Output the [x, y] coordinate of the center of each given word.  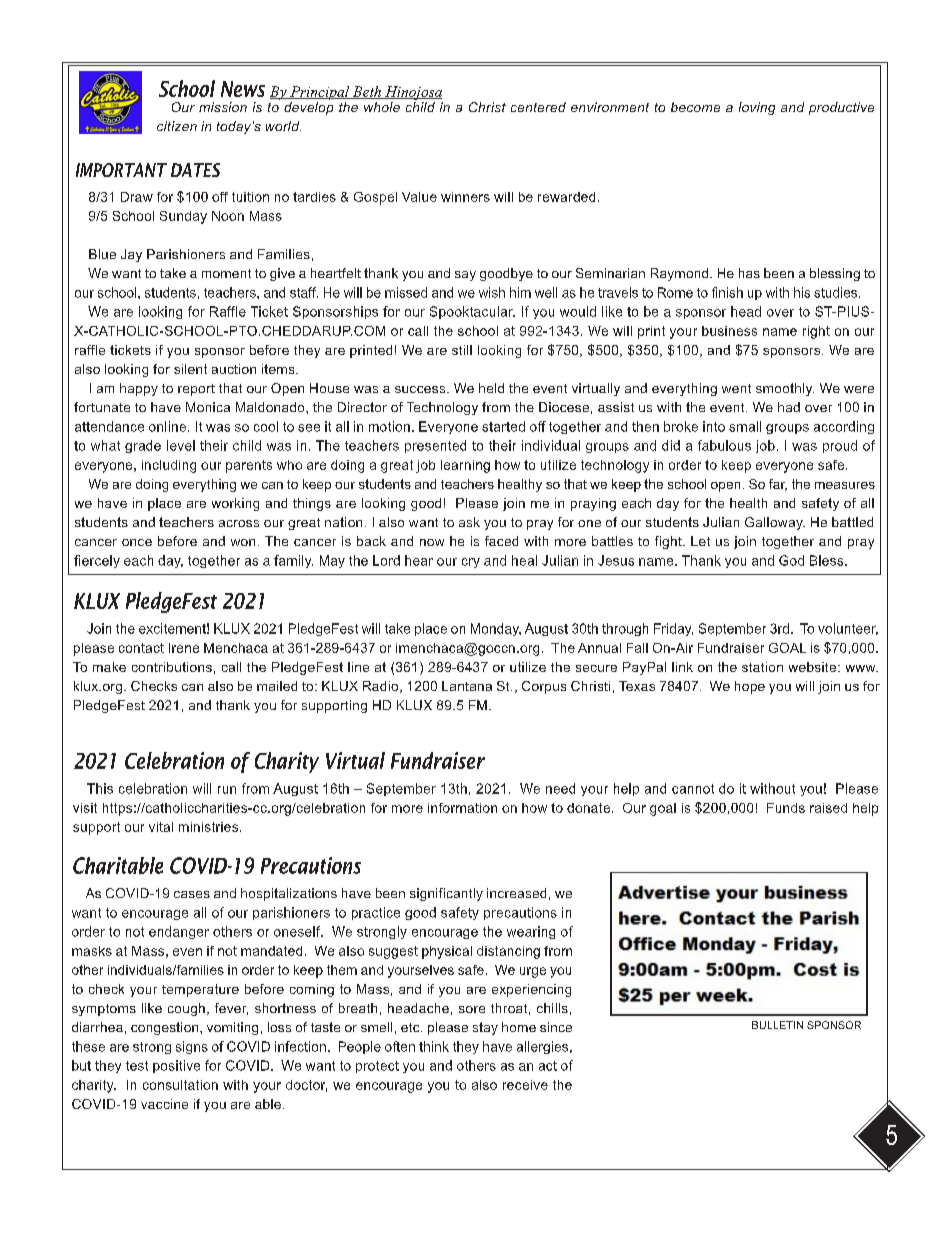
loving [757, 108]
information [462, 808]
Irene [184, 648]
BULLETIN [777, 1025]
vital [161, 827]
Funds [786, 808]
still [462, 350]
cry [471, 563]
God [791, 560]
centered [538, 107]
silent [190, 369]
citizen [177, 126]
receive [525, 1085]
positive [176, 1066]
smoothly [785, 389]
